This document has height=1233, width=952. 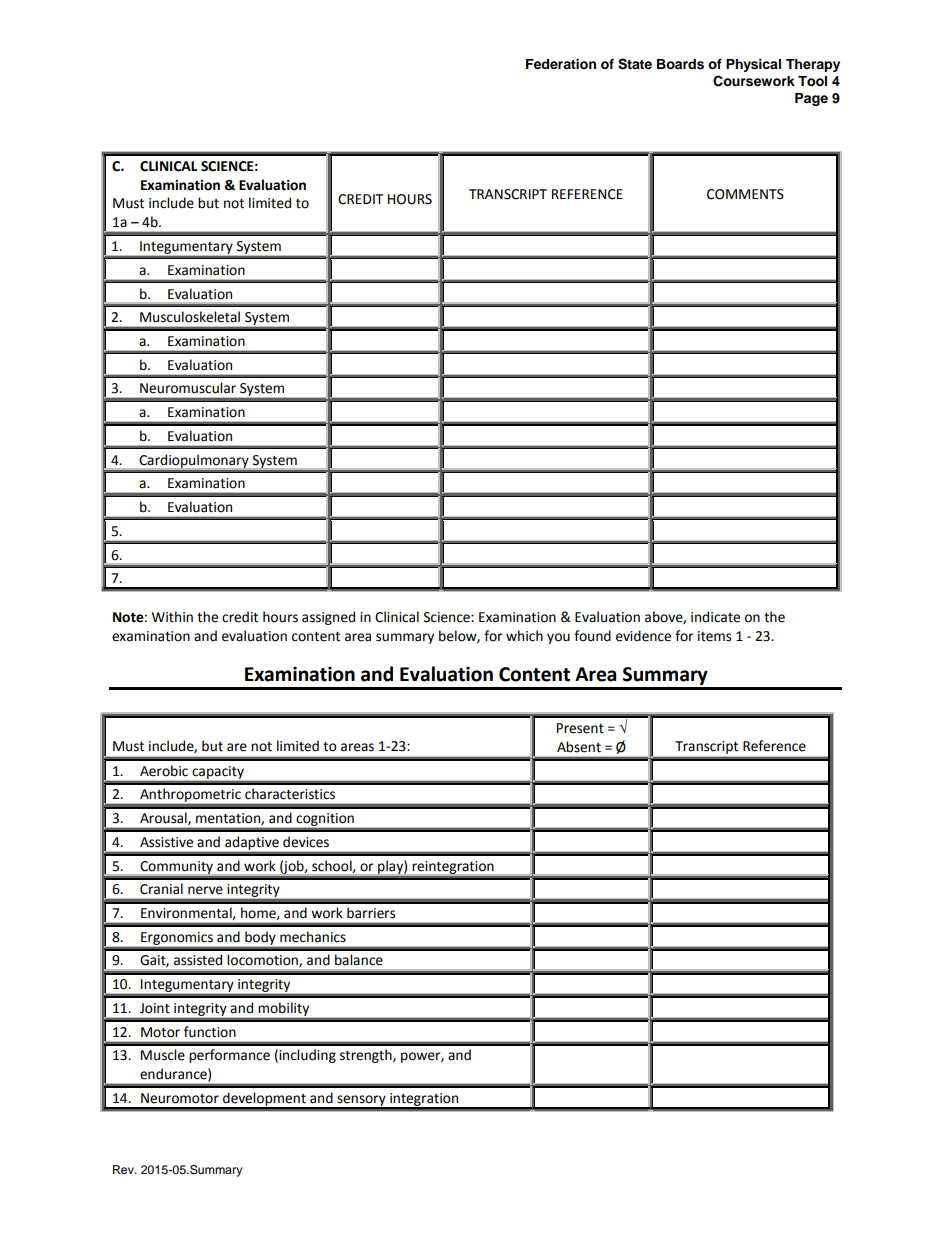 I want to click on indicate, so click(x=715, y=617).
